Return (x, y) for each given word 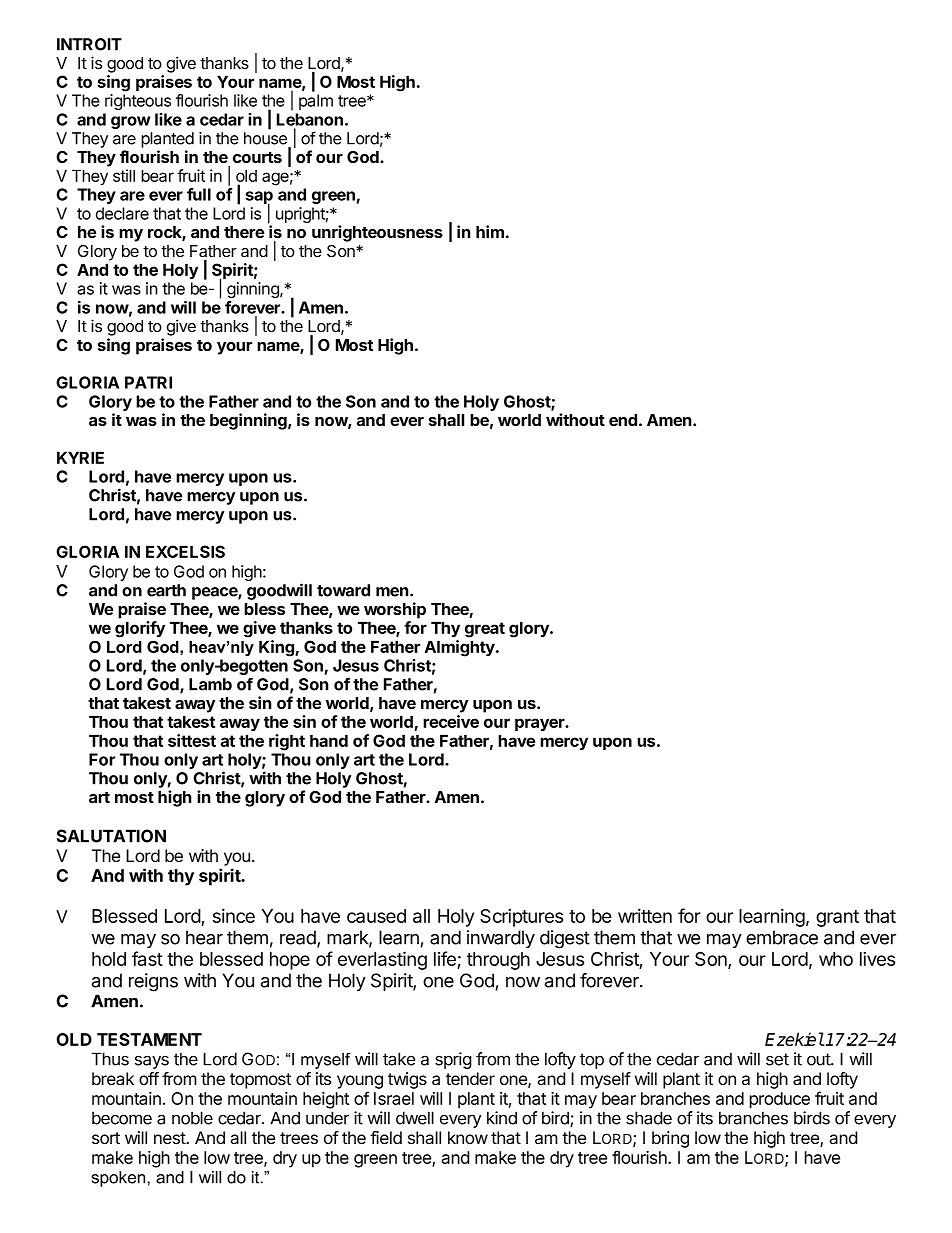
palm (316, 102)
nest (170, 1138)
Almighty (461, 648)
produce (780, 1100)
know (468, 1137)
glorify (140, 629)
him (490, 231)
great (485, 630)
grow (130, 122)
